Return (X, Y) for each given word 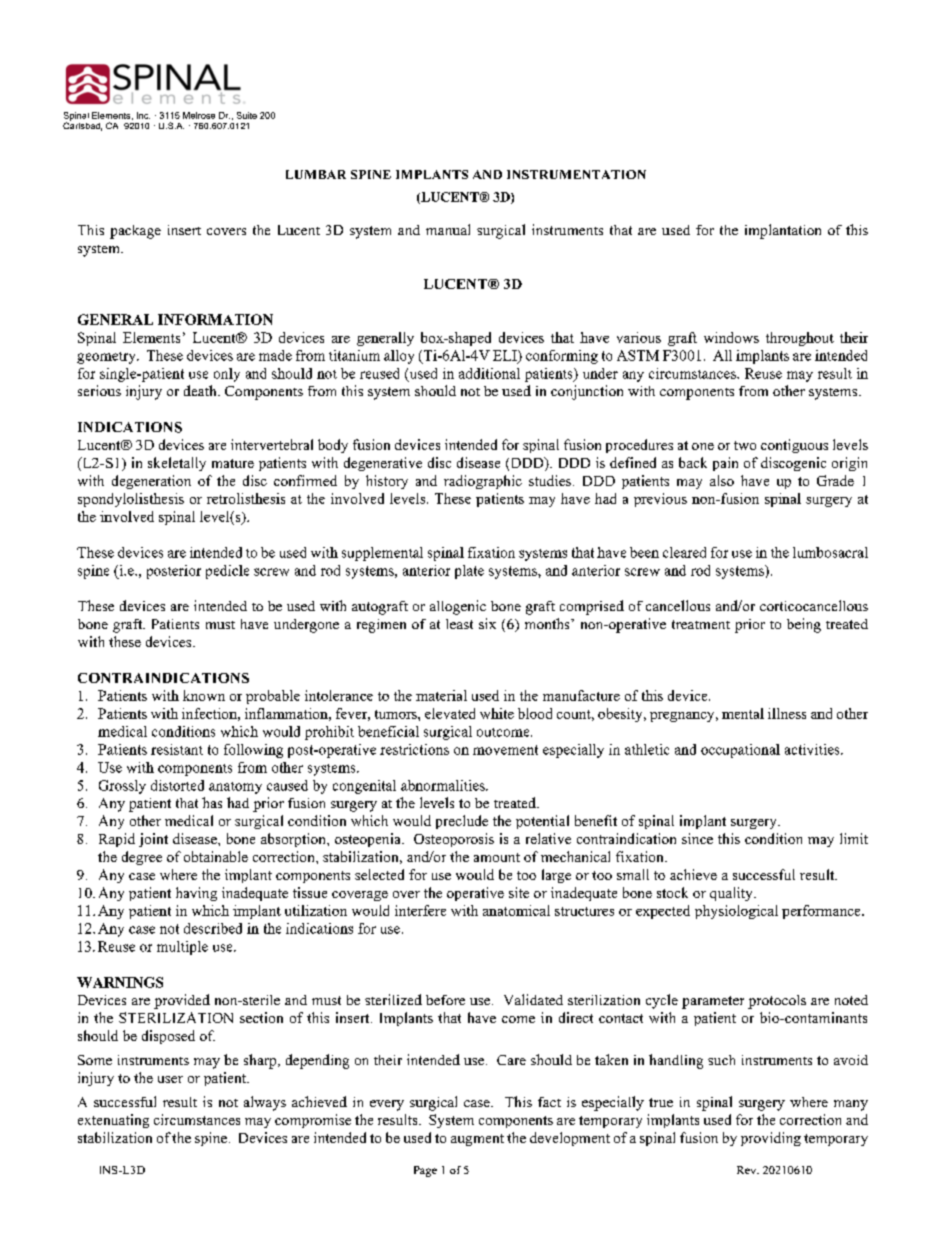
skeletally (177, 464)
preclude (462, 822)
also (722, 480)
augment (477, 1140)
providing (771, 1139)
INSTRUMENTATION (576, 174)
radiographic (483, 482)
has (212, 802)
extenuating (113, 1121)
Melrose (199, 115)
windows (731, 337)
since (697, 838)
